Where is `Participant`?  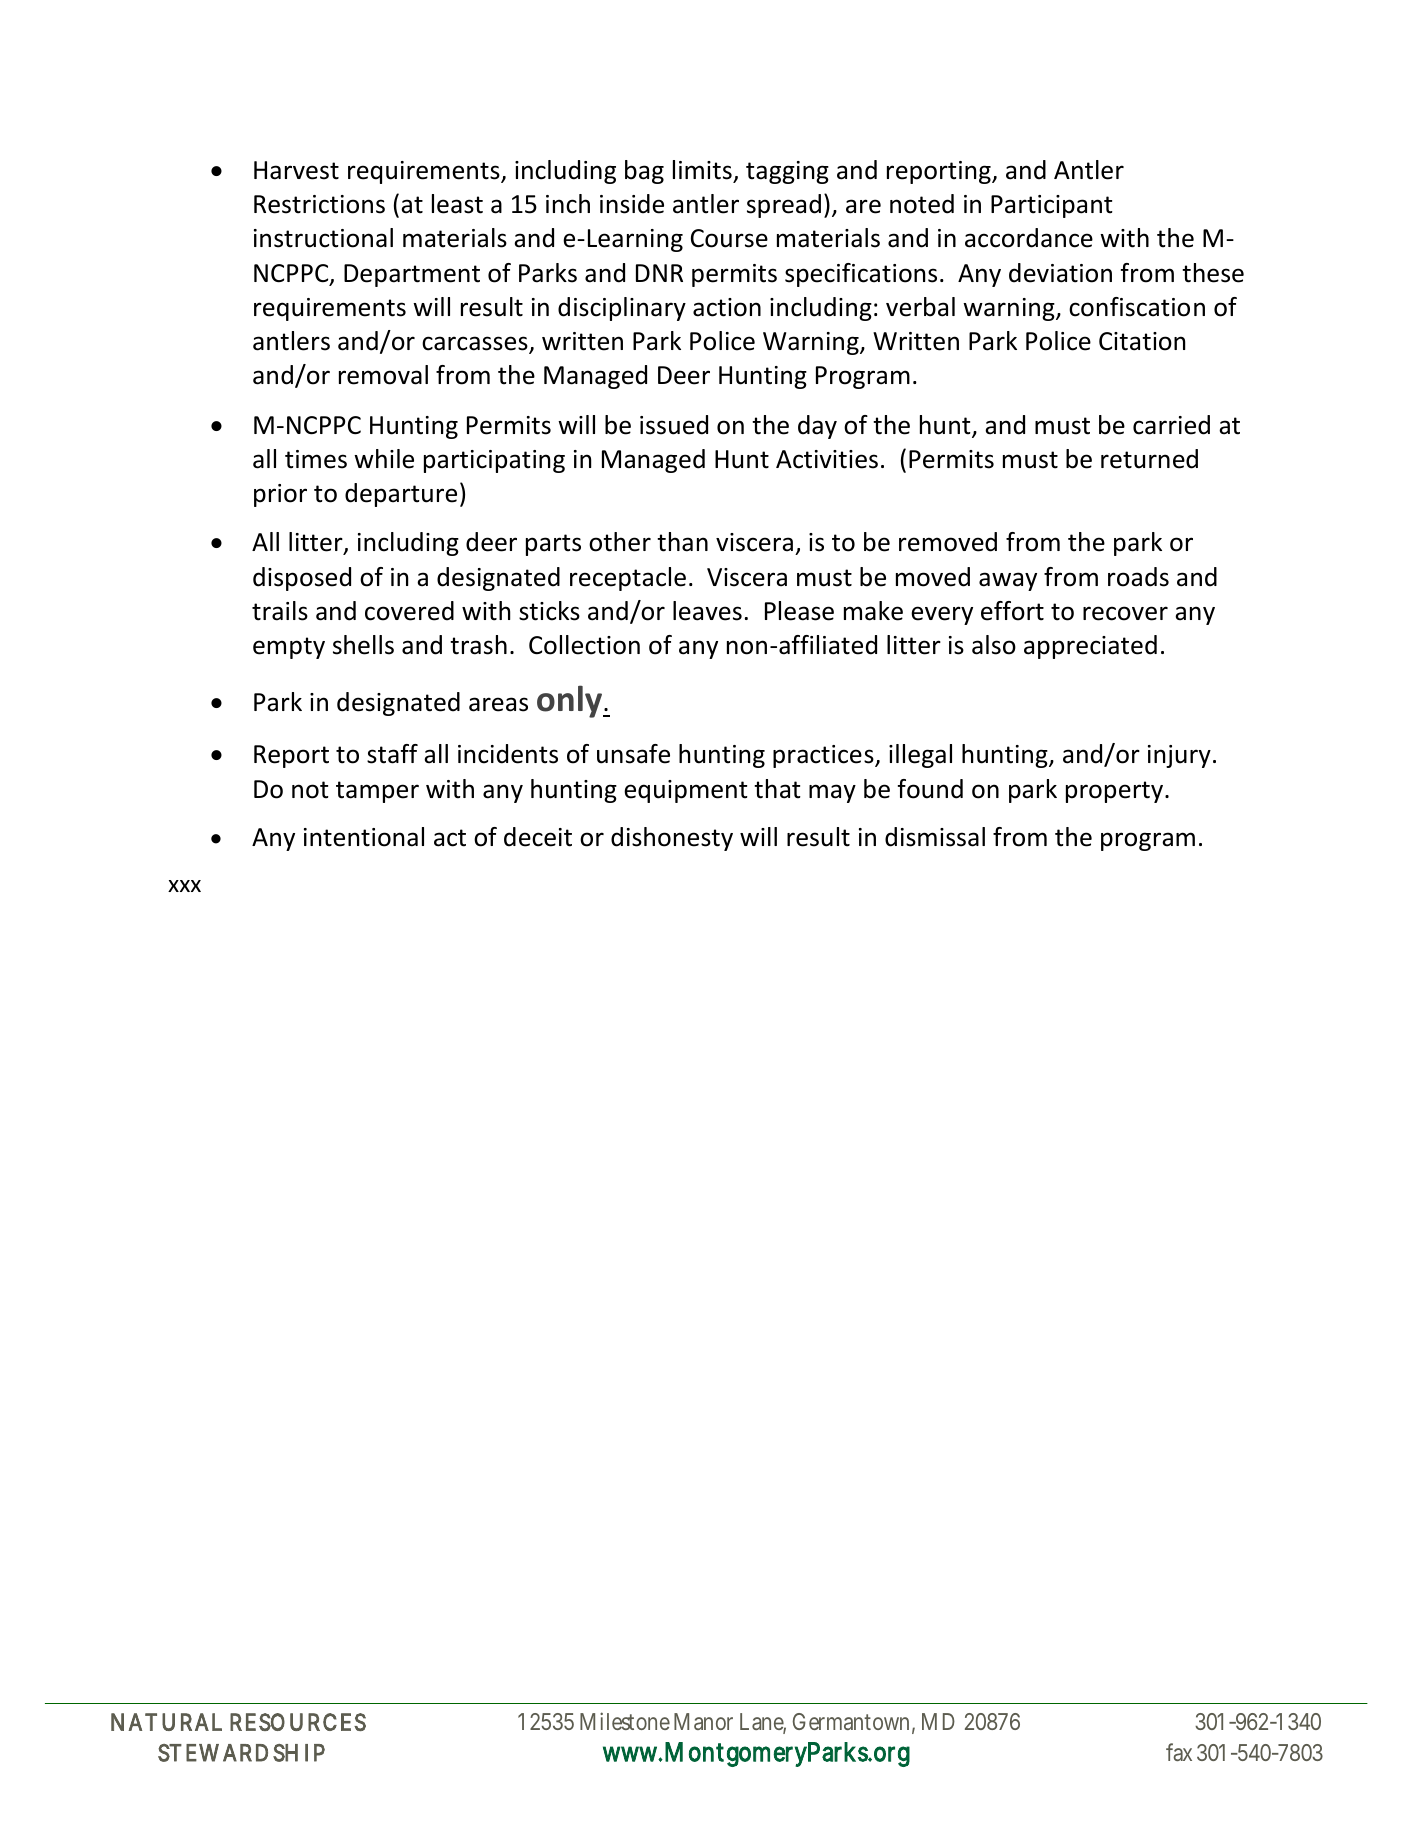
Participant is located at coordinates (1052, 206).
